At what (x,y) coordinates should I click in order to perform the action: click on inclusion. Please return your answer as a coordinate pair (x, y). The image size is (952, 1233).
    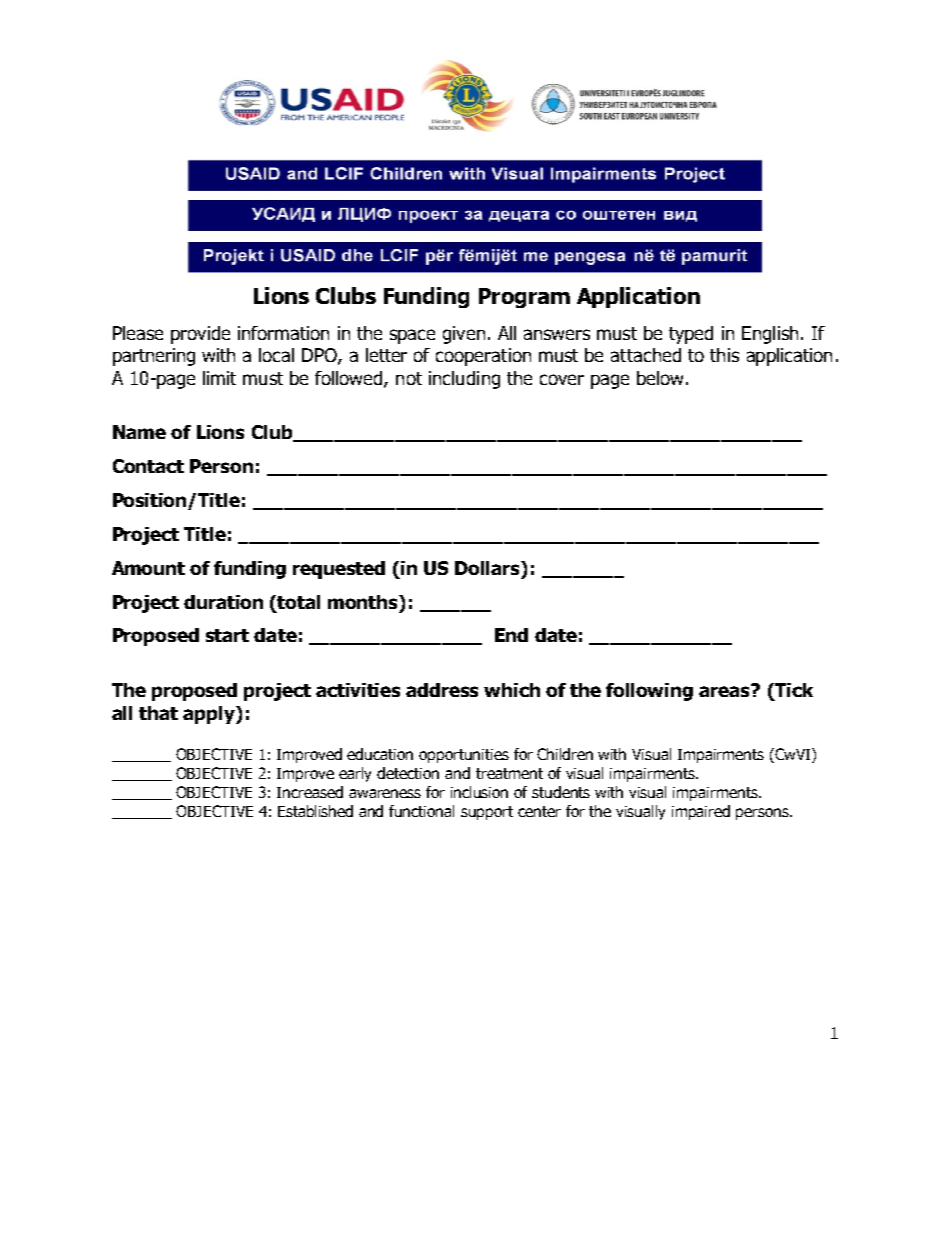
    Looking at the image, I should click on (479, 792).
